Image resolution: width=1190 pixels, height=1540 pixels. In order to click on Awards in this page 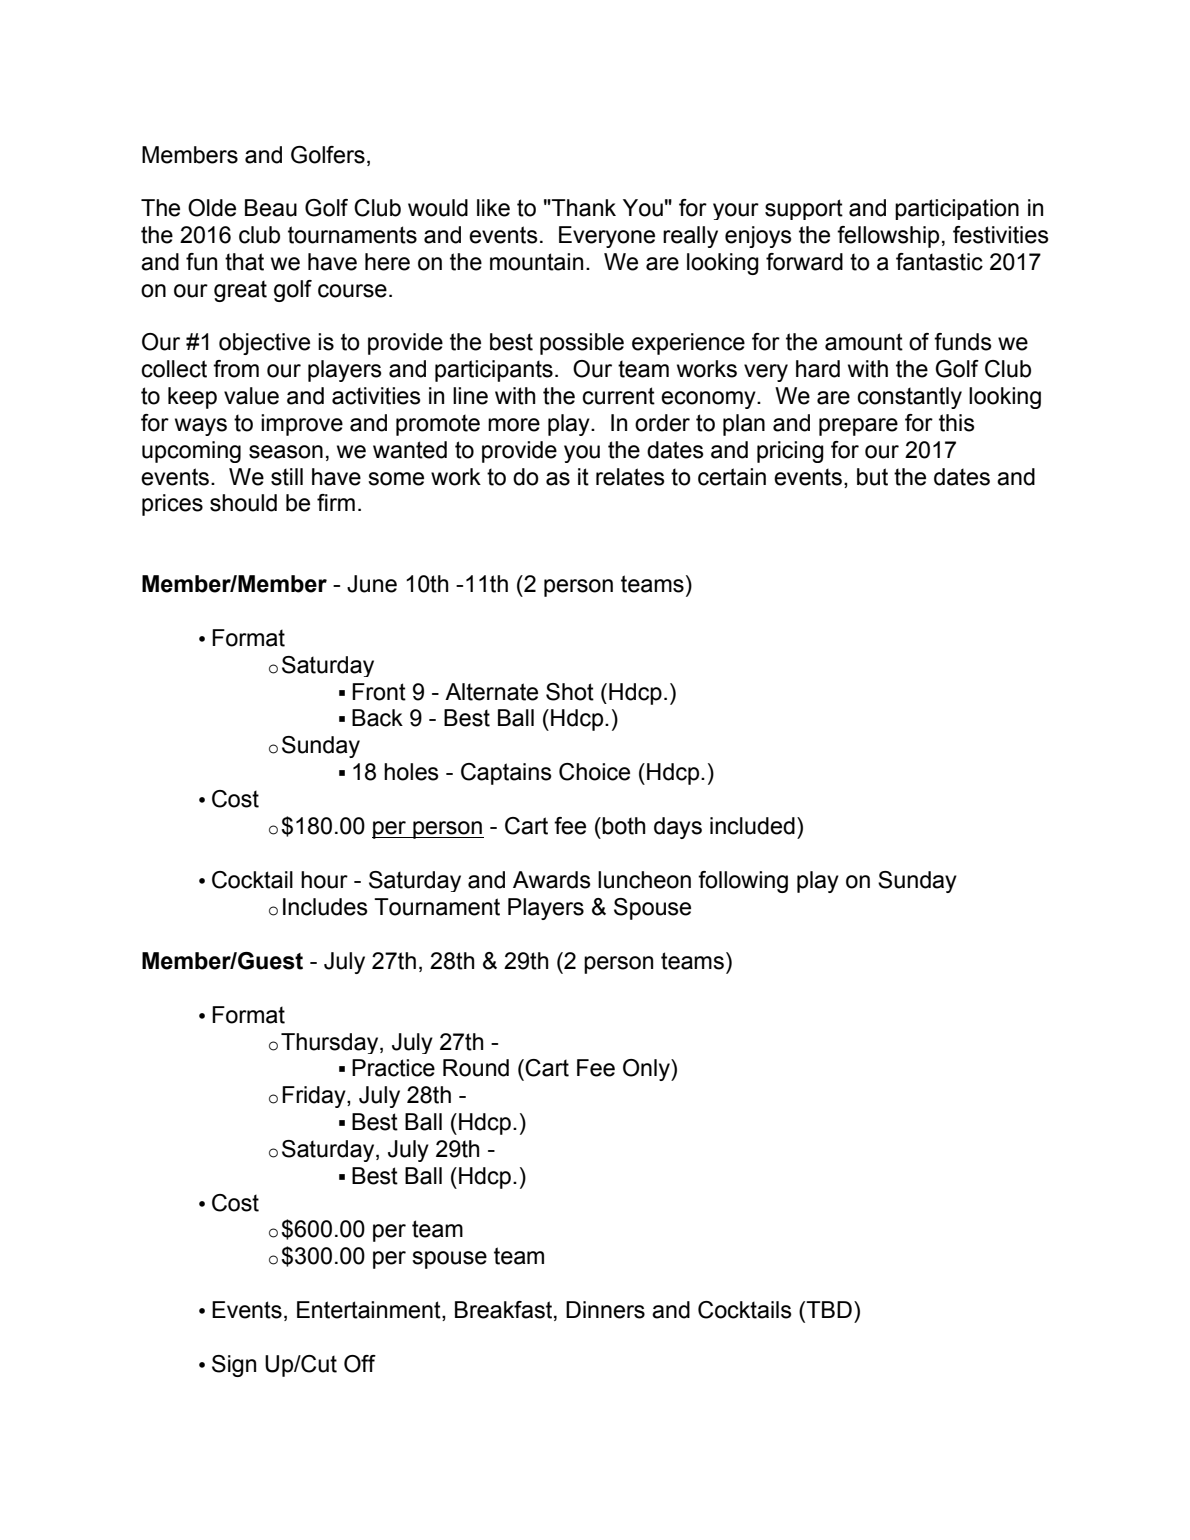, I will do `click(552, 880)`.
